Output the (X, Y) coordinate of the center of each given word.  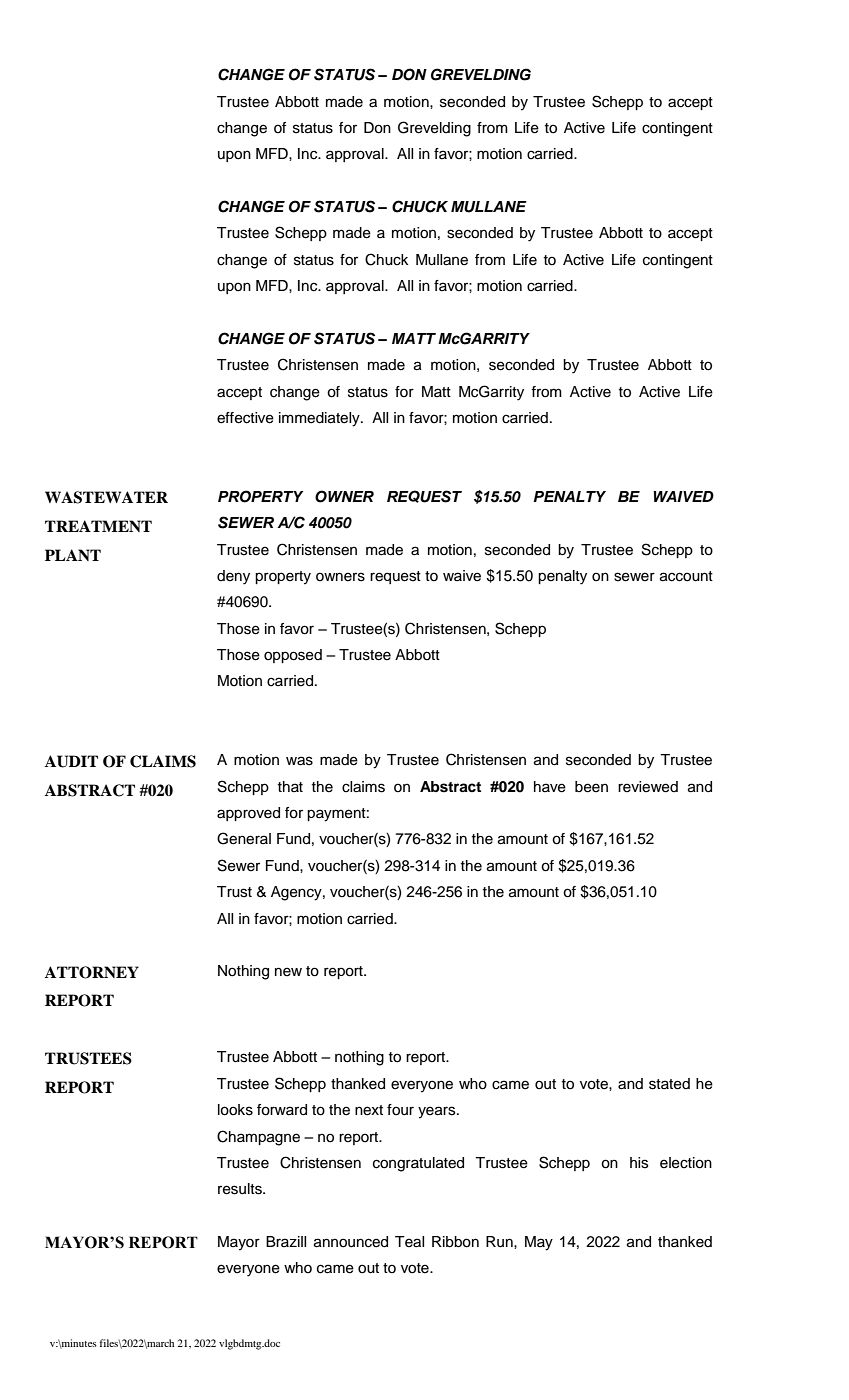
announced (351, 1242)
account (686, 576)
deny (233, 577)
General (244, 838)
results (241, 1189)
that (290, 786)
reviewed (648, 787)
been (591, 787)
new (288, 972)
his (639, 1163)
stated (669, 1084)
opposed (293, 656)
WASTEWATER (106, 497)
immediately (320, 419)
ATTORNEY (92, 972)
